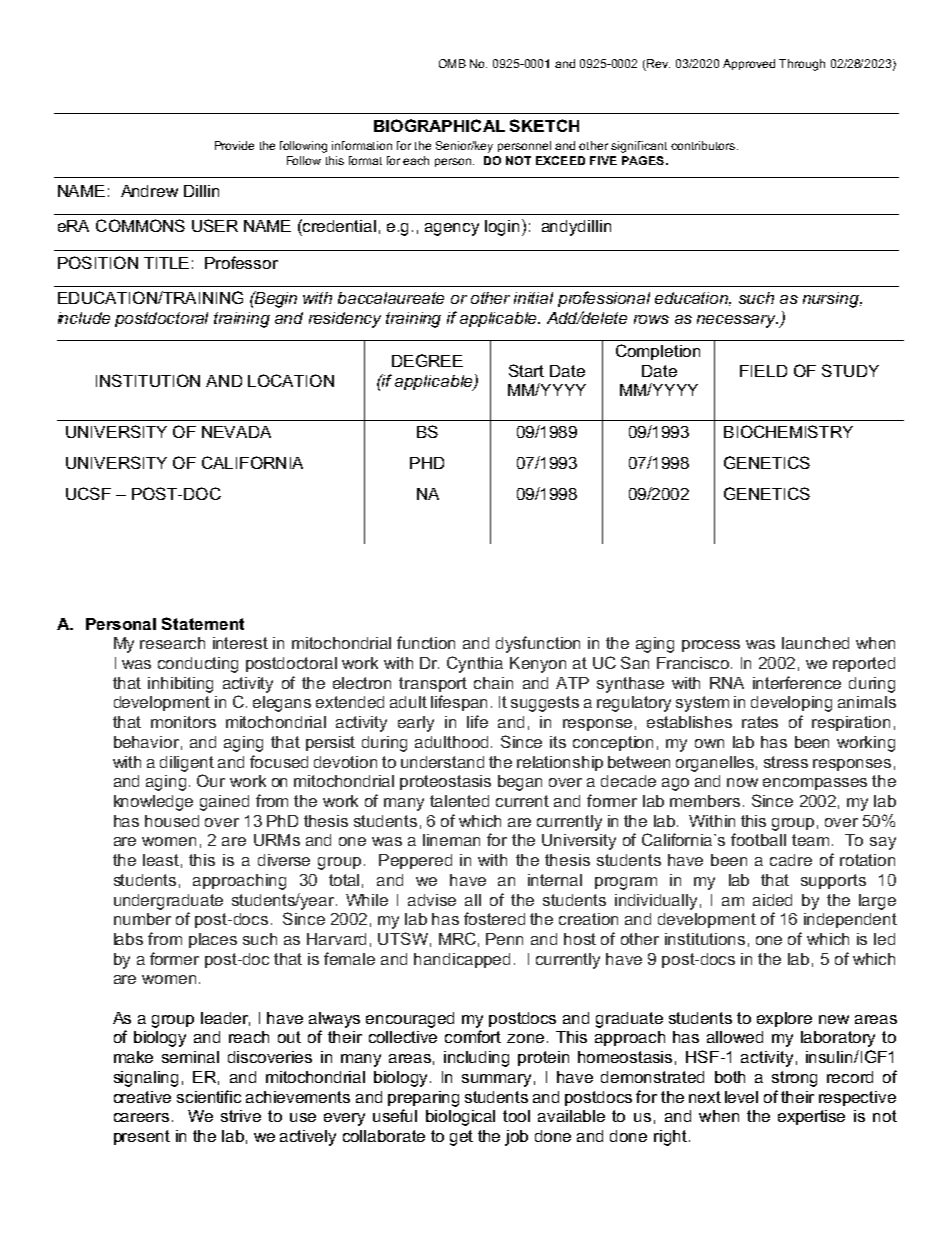 The width and height of the image is (952, 1233). Describe the element at coordinates (815, 643) in the image. I see `launched` at that location.
